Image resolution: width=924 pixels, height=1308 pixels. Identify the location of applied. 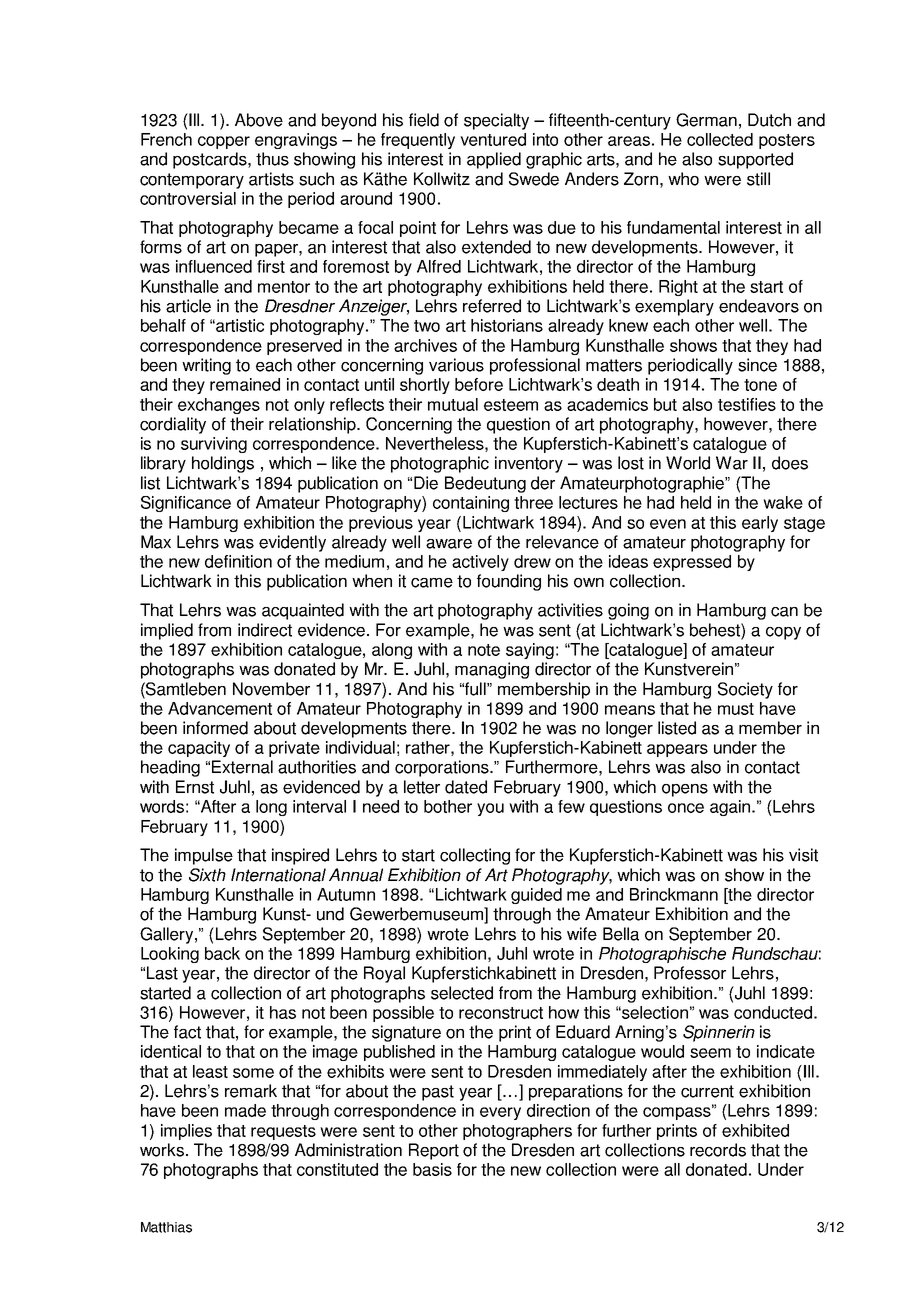
(494, 160).
